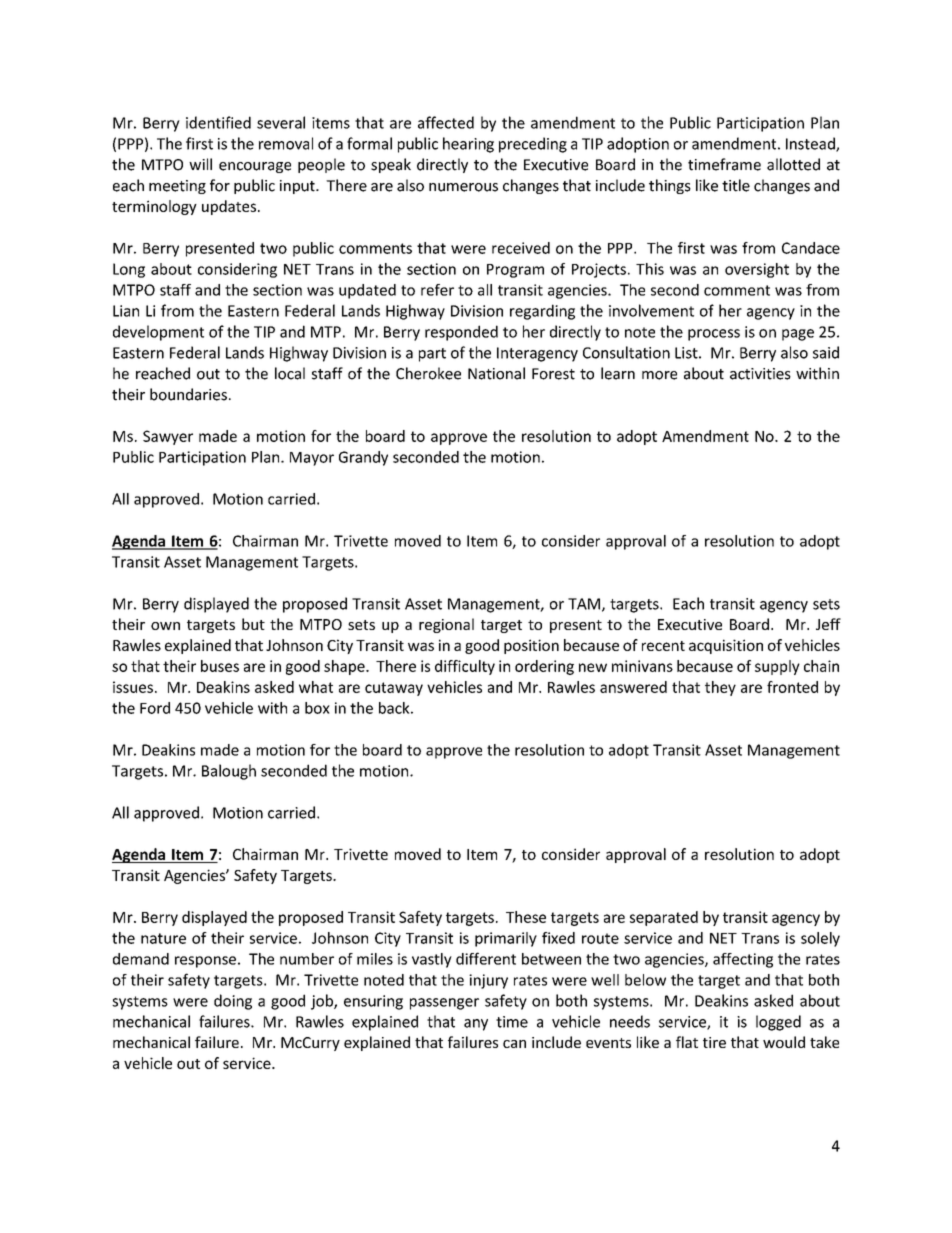  I want to click on regional, so click(446, 625).
